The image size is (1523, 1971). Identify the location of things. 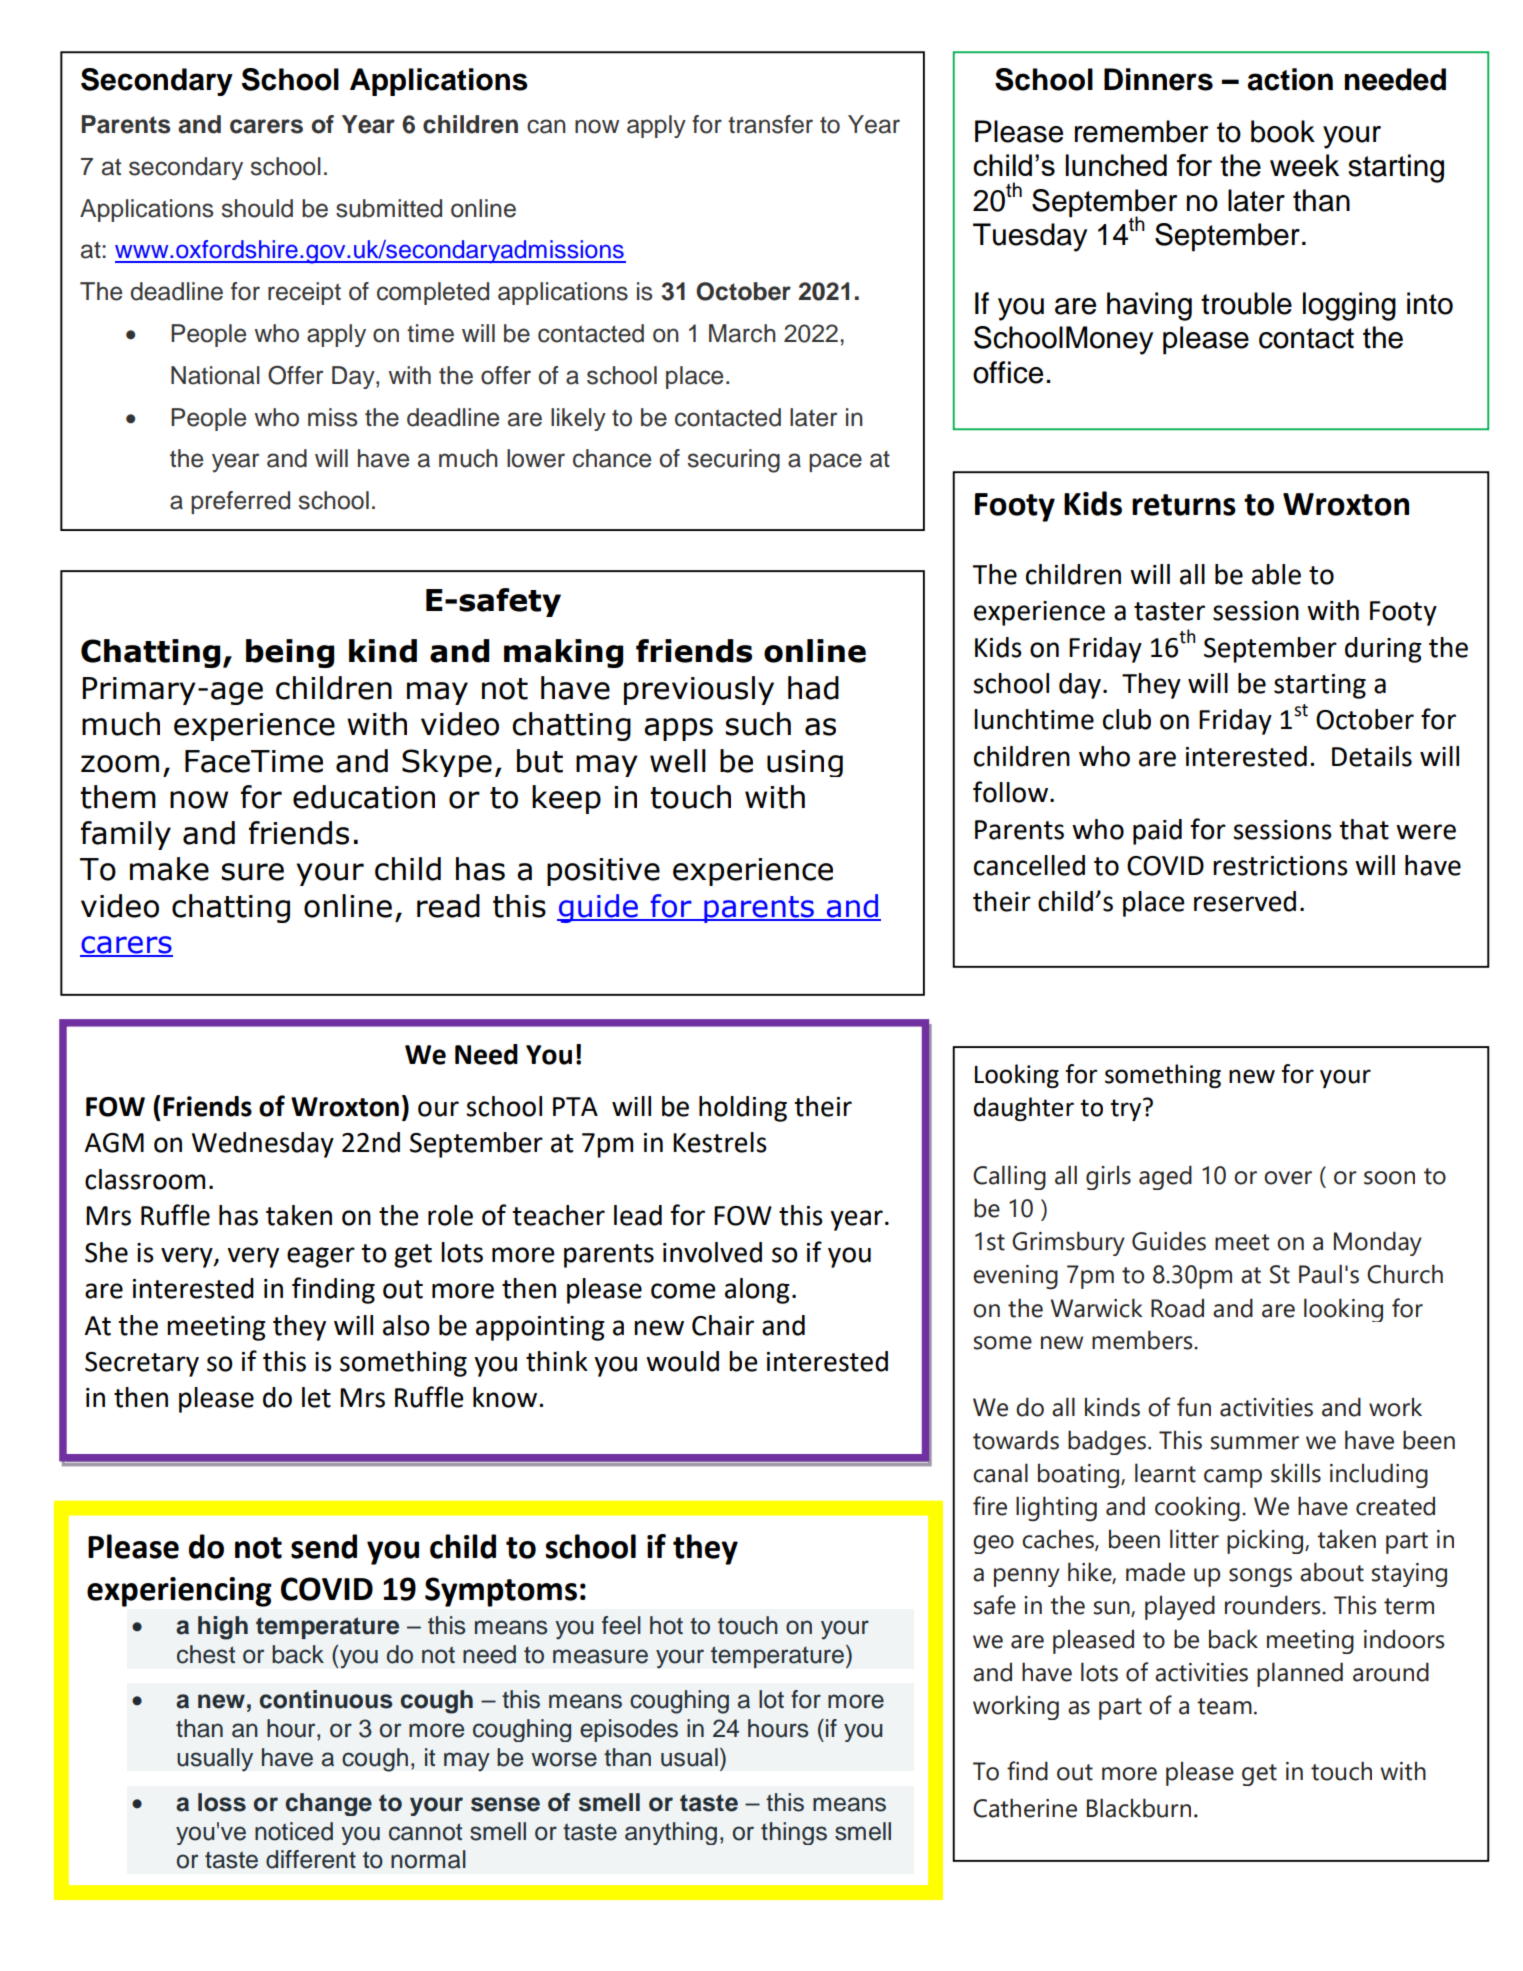
(794, 1833).
